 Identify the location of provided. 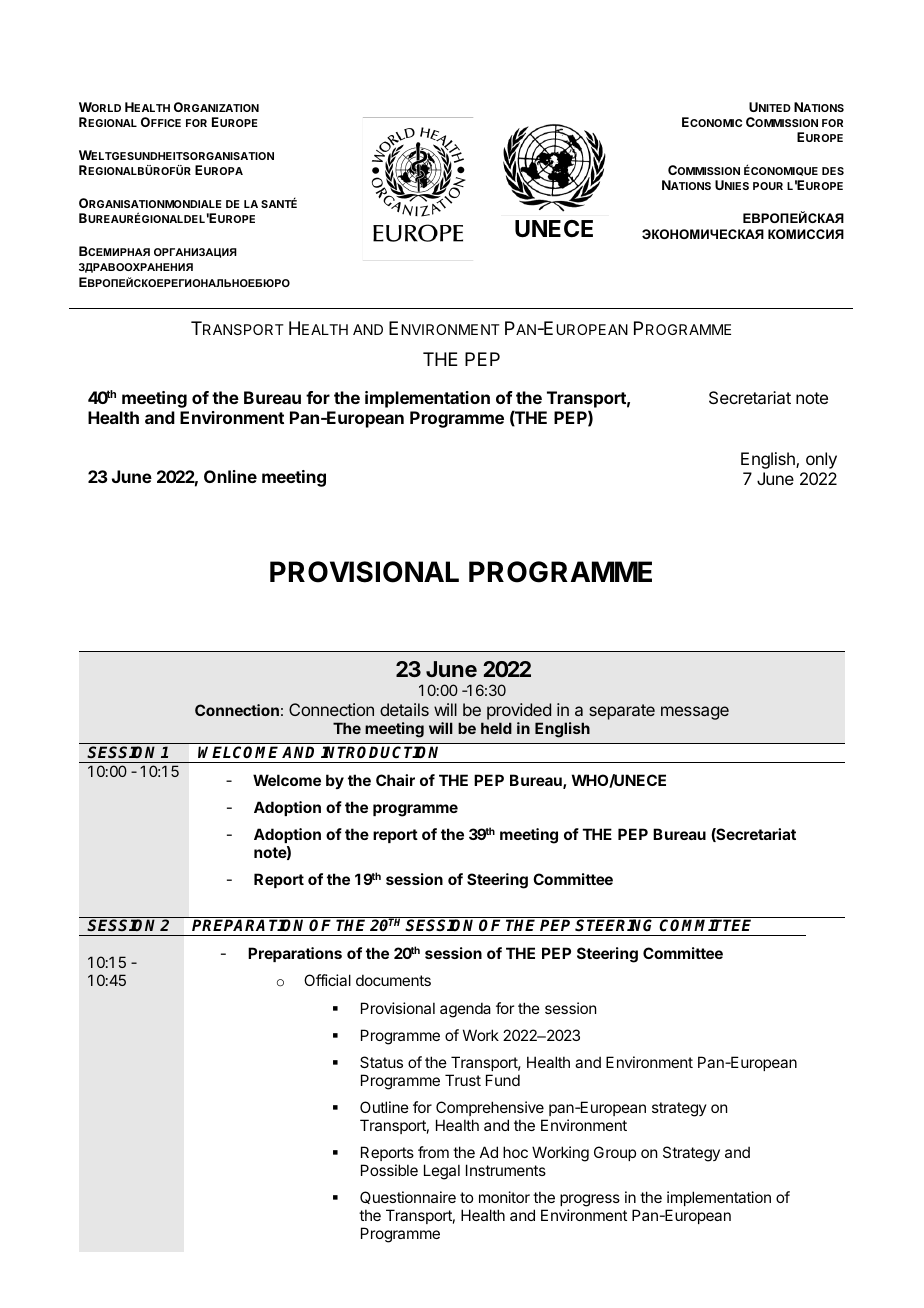
(519, 711).
